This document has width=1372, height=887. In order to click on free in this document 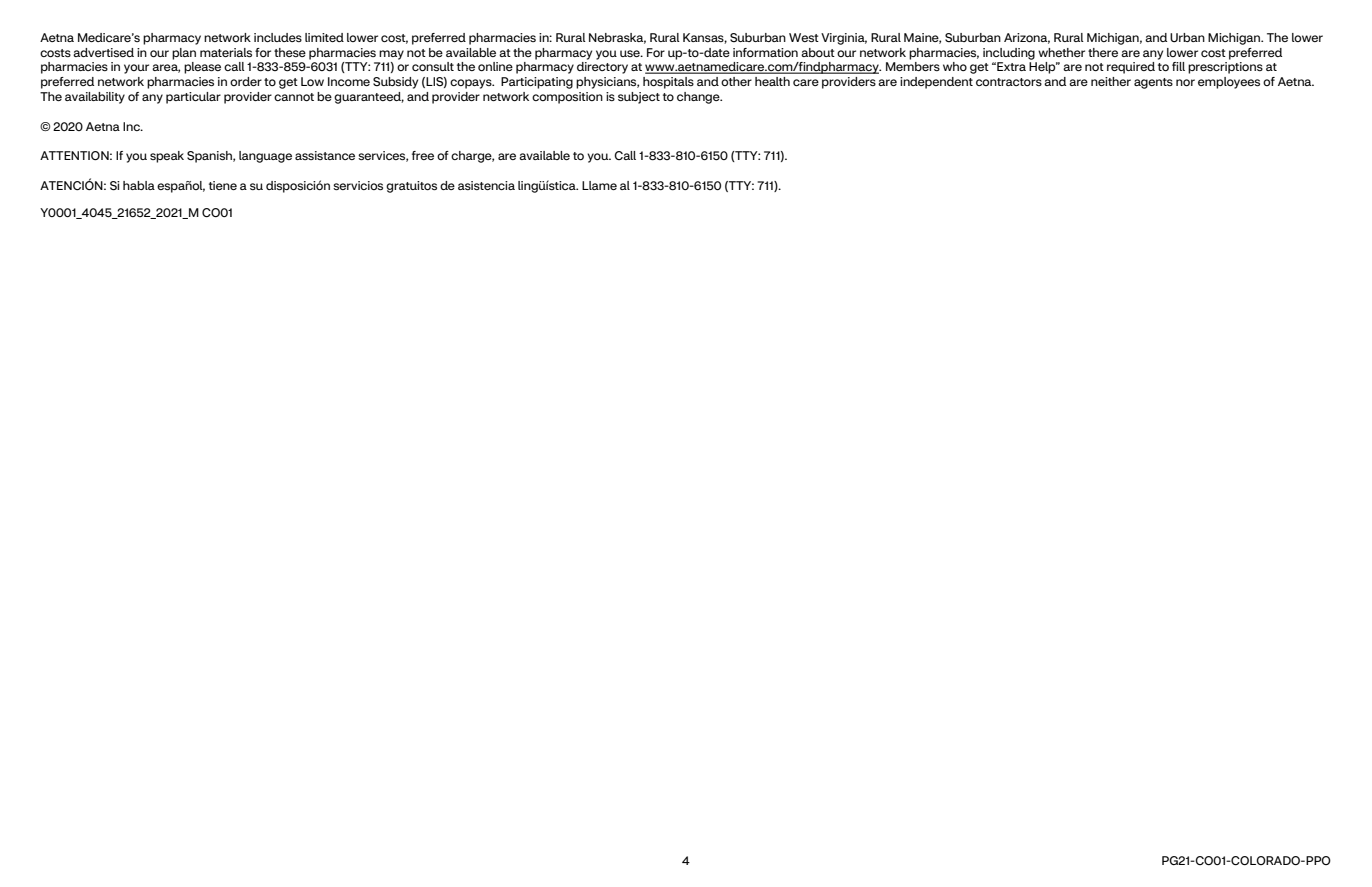, I will do `click(423, 155)`.
